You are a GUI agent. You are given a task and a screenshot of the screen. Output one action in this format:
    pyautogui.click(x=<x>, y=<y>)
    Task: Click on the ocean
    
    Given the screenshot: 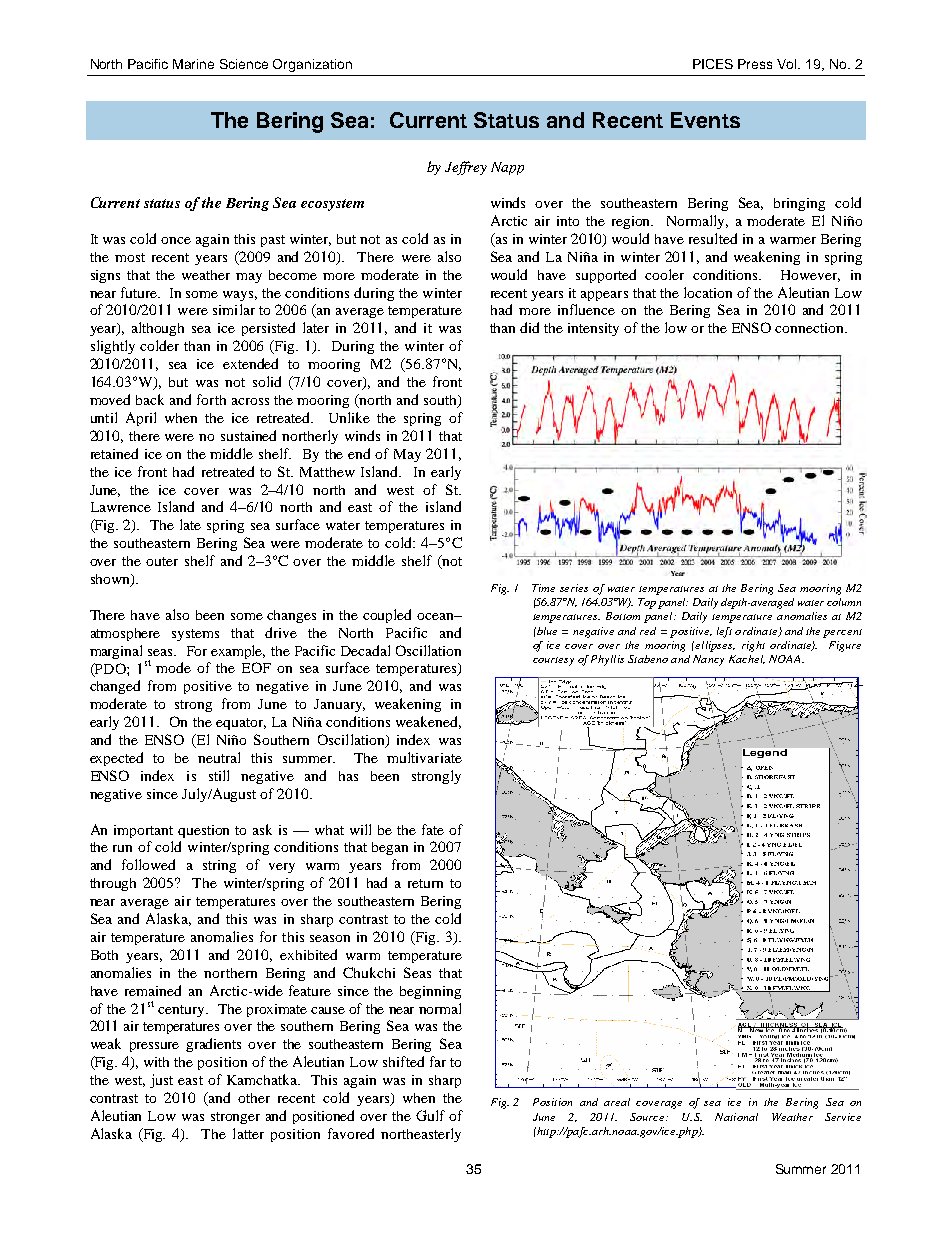 What is the action you would take?
    pyautogui.click(x=436, y=616)
